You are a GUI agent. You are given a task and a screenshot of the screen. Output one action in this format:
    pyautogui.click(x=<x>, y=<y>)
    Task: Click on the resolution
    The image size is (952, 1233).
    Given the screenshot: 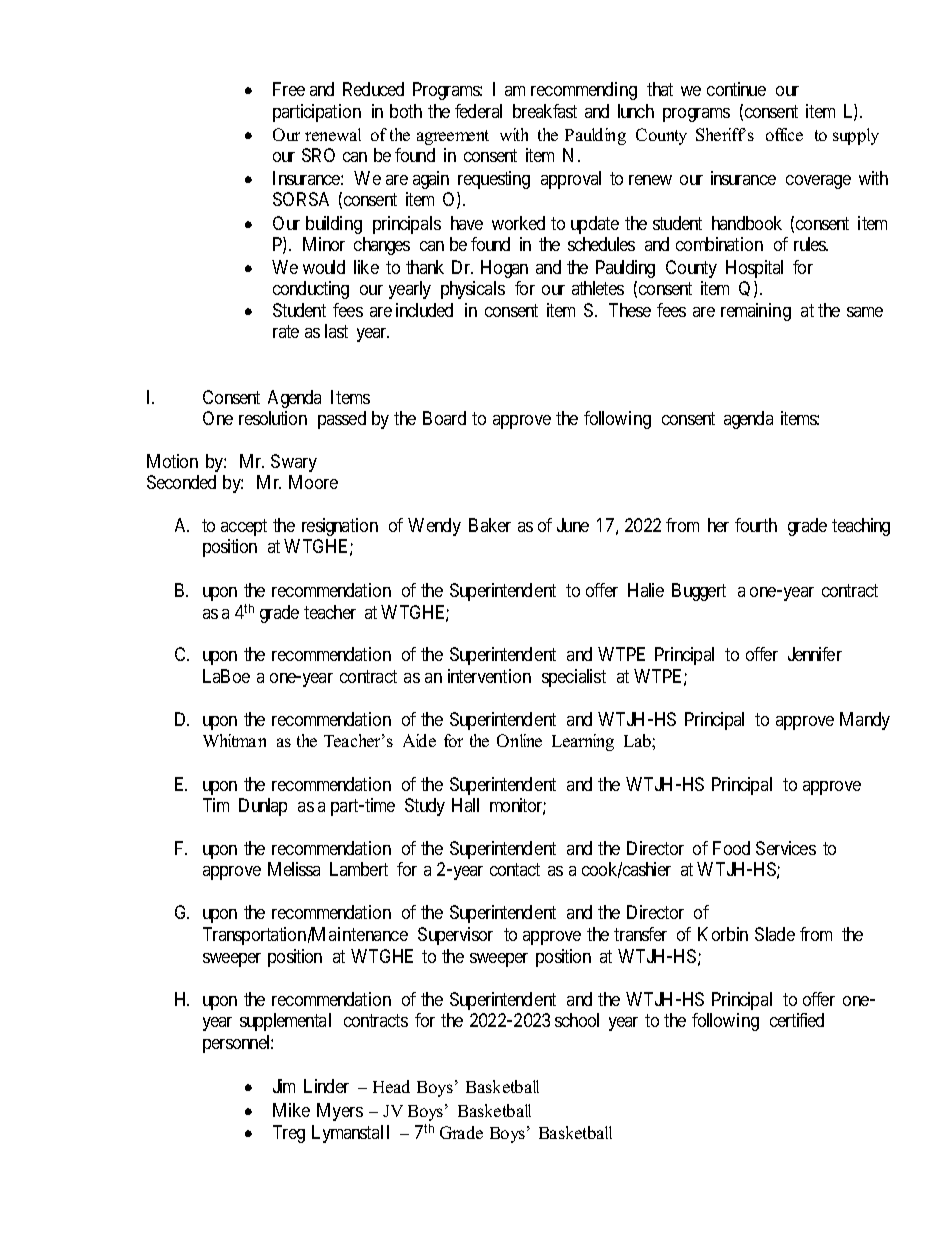 What is the action you would take?
    pyautogui.click(x=273, y=418)
